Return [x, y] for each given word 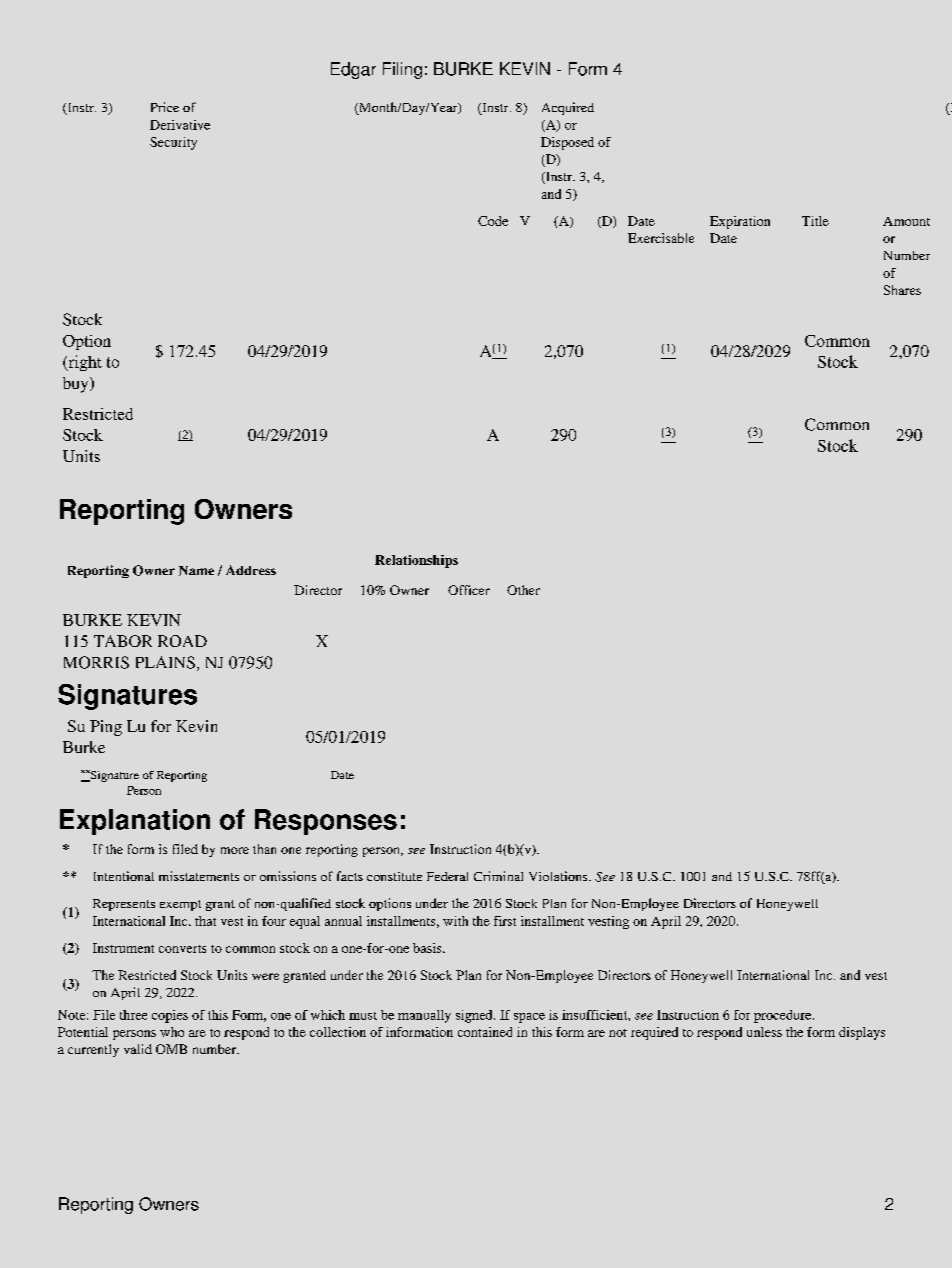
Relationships [416, 561]
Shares [902, 290]
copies [170, 1016]
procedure [784, 1016]
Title [815, 221]
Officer [469, 590]
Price [165, 107]
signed [475, 1016]
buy [77, 385]
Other [523, 590]
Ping [106, 728]
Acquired [568, 108]
